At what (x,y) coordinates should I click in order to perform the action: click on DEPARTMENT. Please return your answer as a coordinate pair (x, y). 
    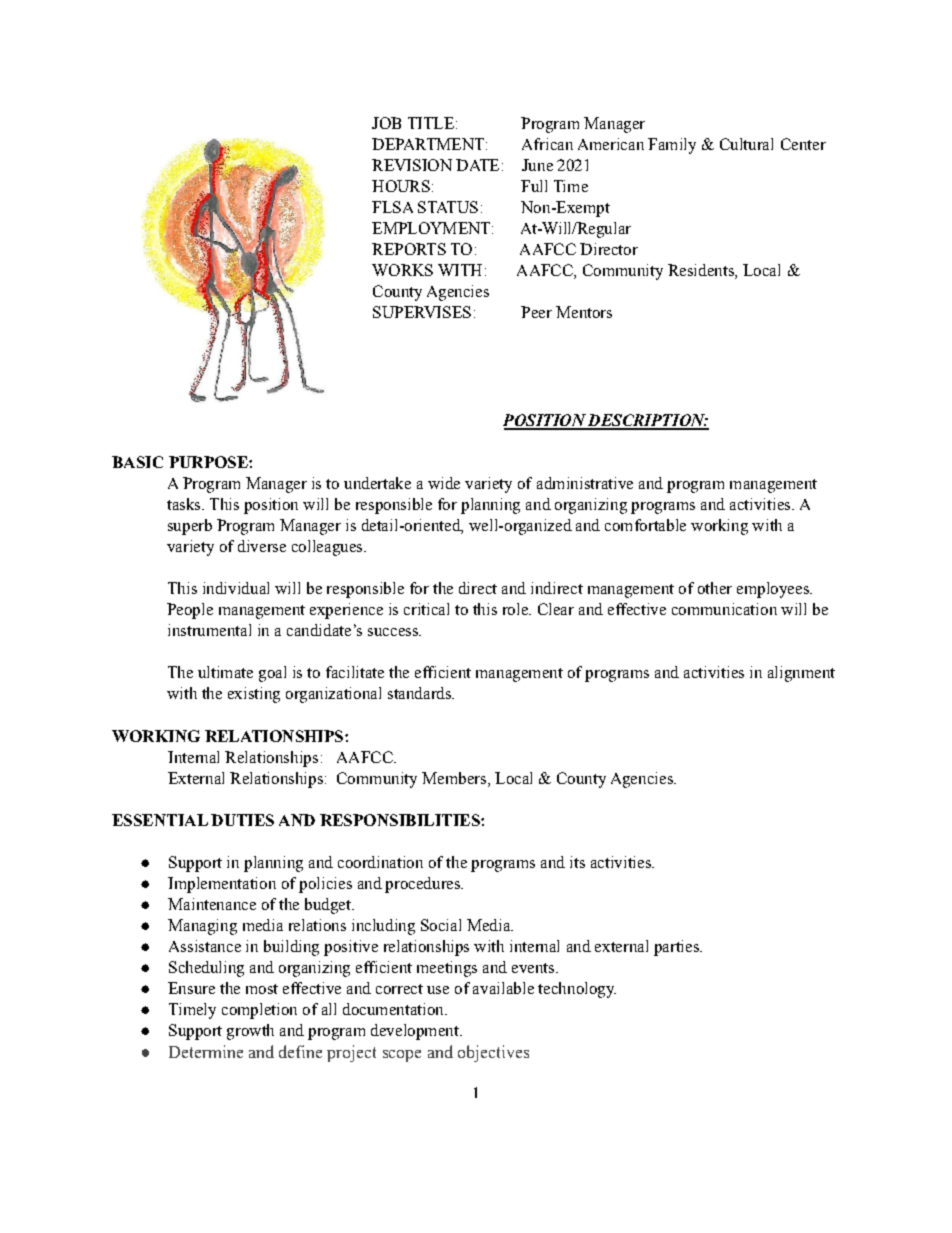
    Looking at the image, I should click on (429, 144).
